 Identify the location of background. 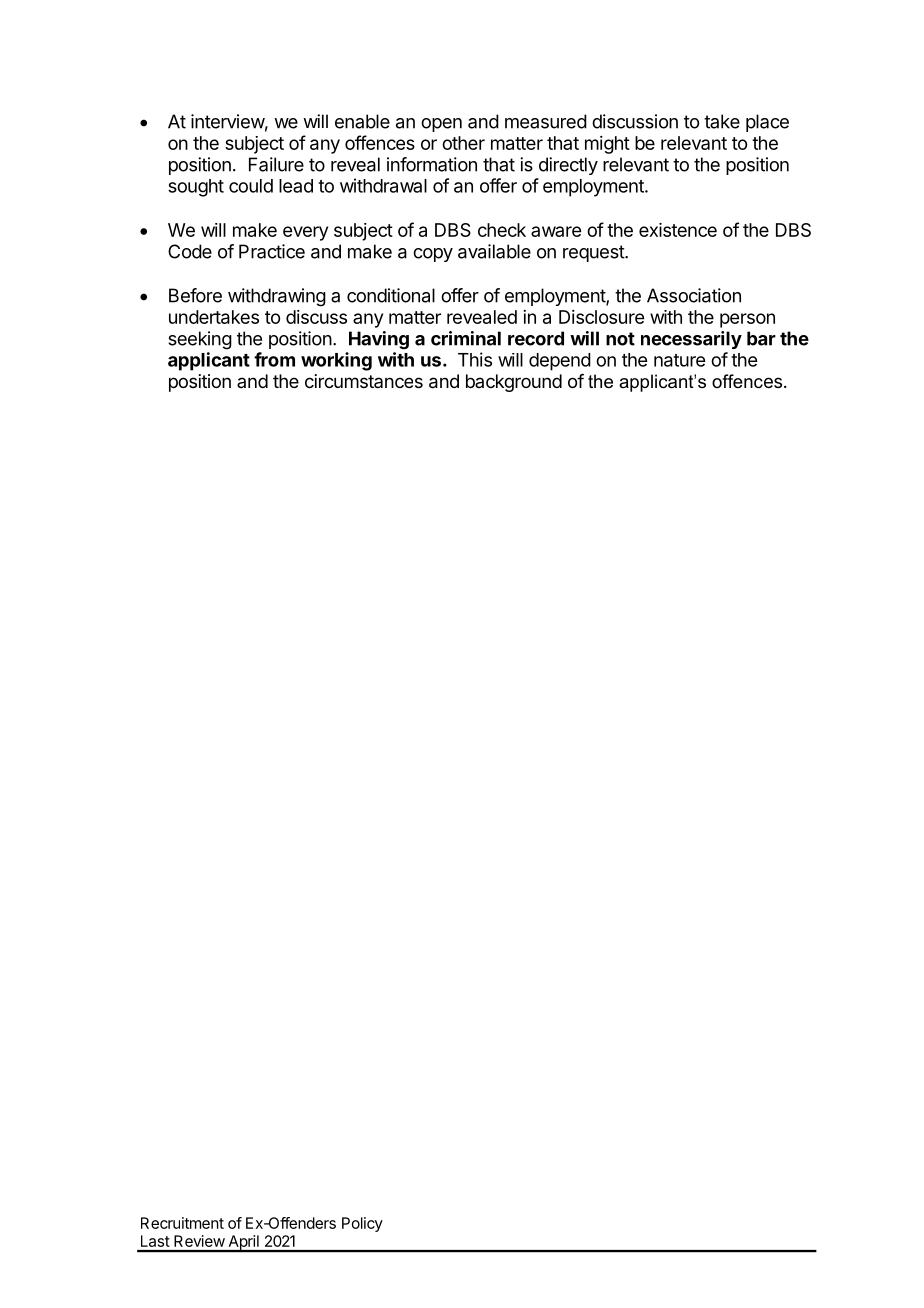
(514, 383).
